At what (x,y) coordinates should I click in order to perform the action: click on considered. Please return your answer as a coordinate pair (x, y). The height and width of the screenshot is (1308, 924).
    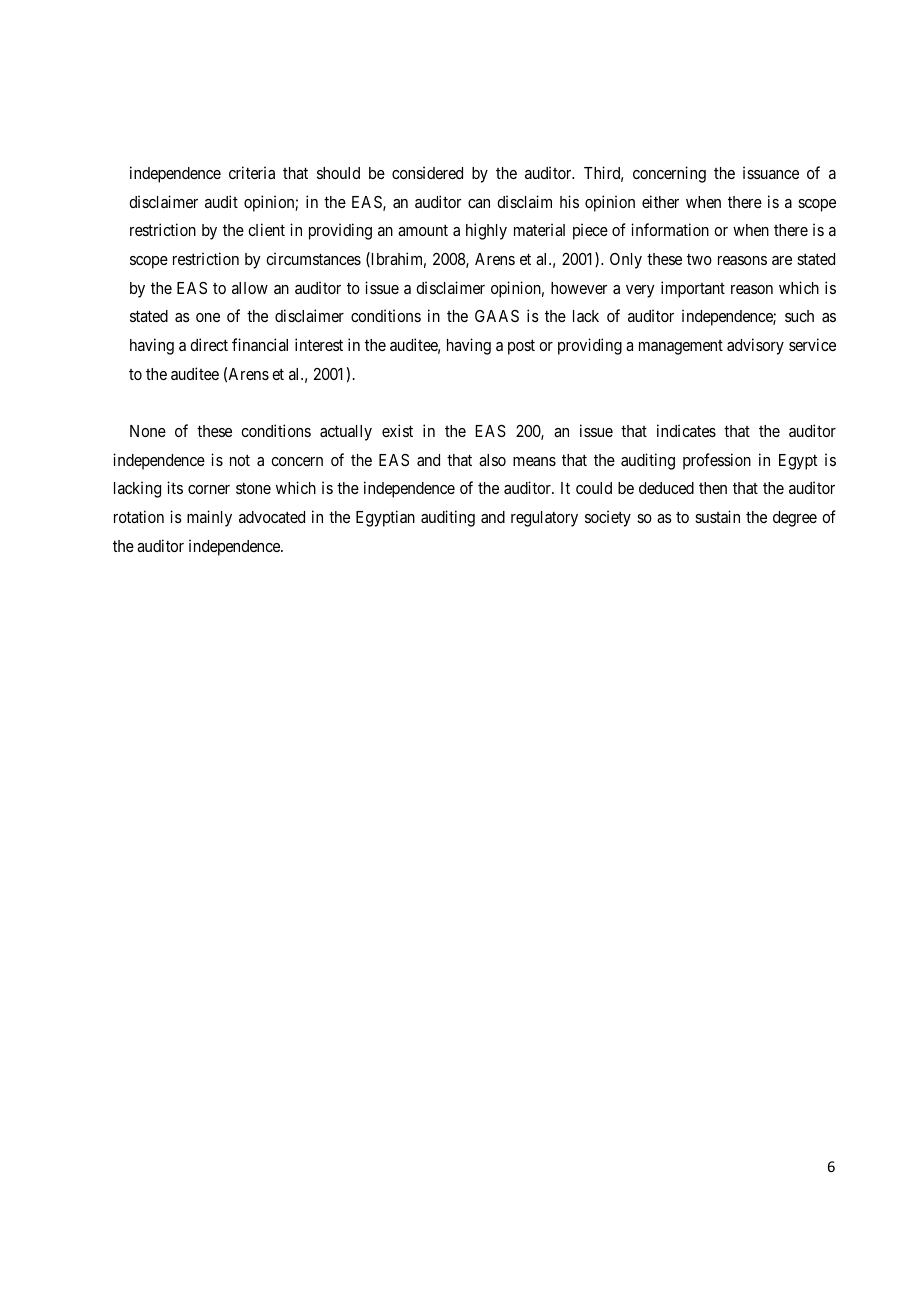
    Looking at the image, I should click on (427, 172).
